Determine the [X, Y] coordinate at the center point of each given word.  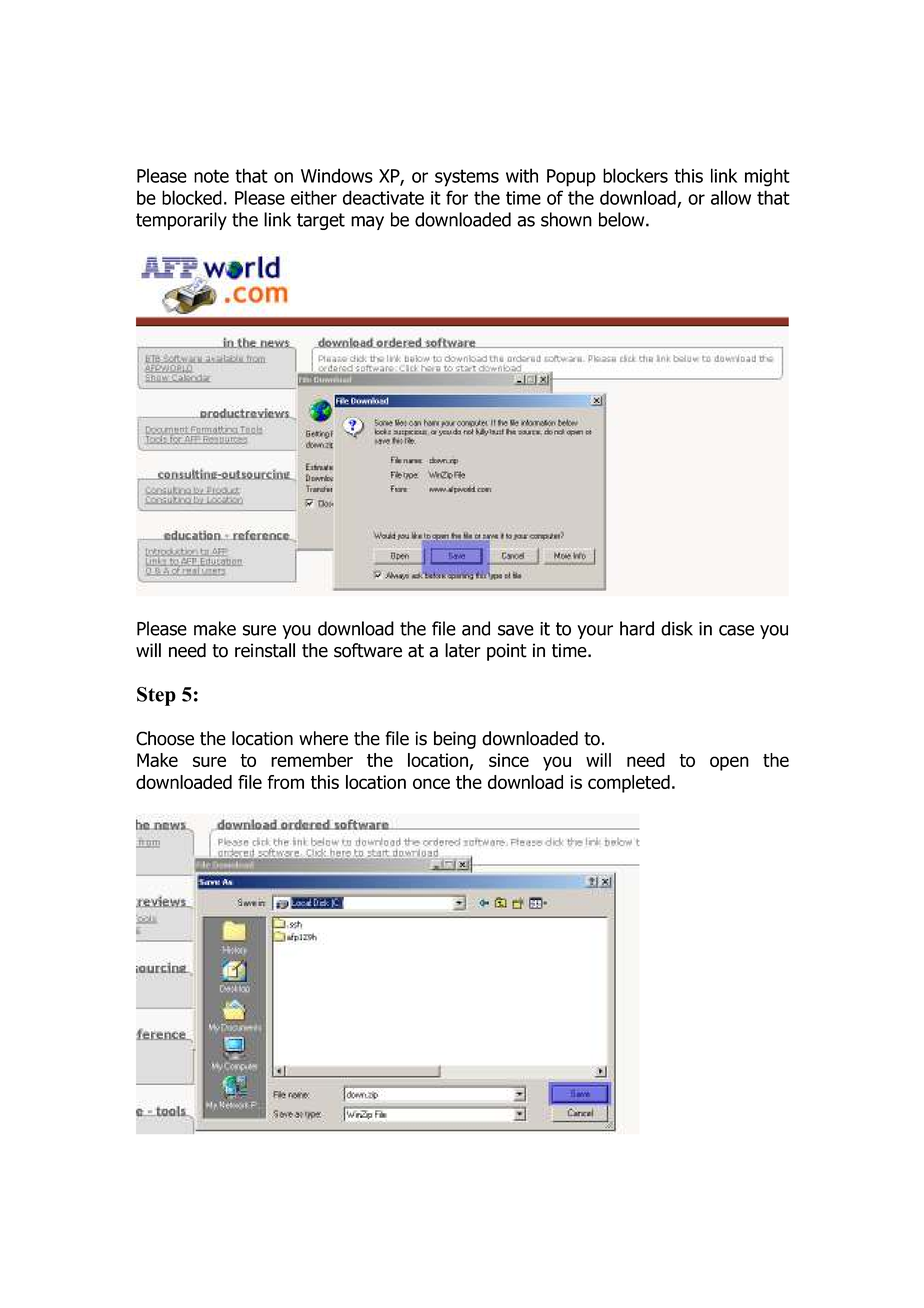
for [457, 197]
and [476, 628]
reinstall [265, 650]
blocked [192, 197]
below [623, 219]
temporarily [181, 221]
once [431, 783]
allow [731, 197]
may [367, 223]
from [285, 782]
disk [677, 628]
